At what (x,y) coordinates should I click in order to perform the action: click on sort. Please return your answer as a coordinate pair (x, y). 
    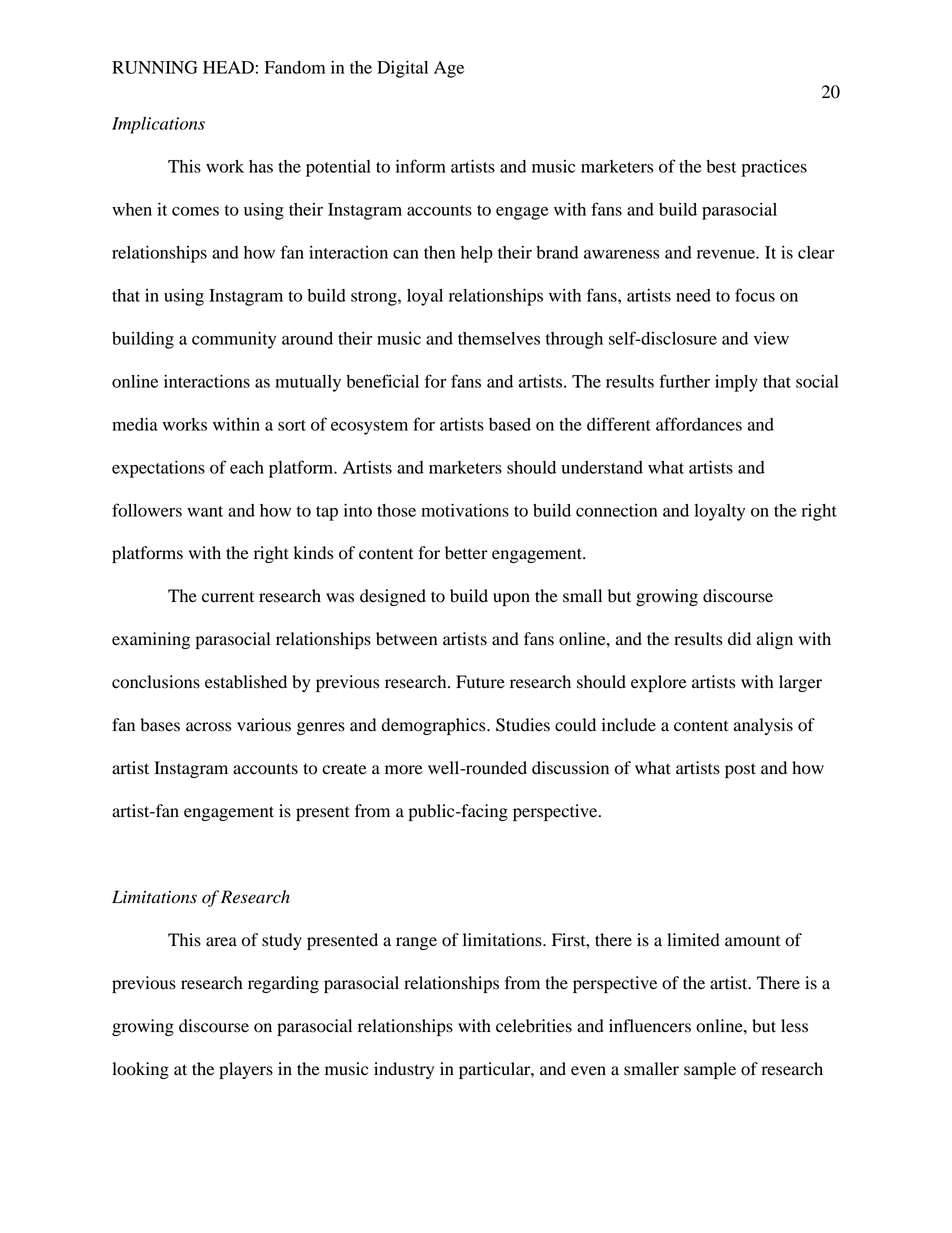
    Looking at the image, I should click on (292, 425).
